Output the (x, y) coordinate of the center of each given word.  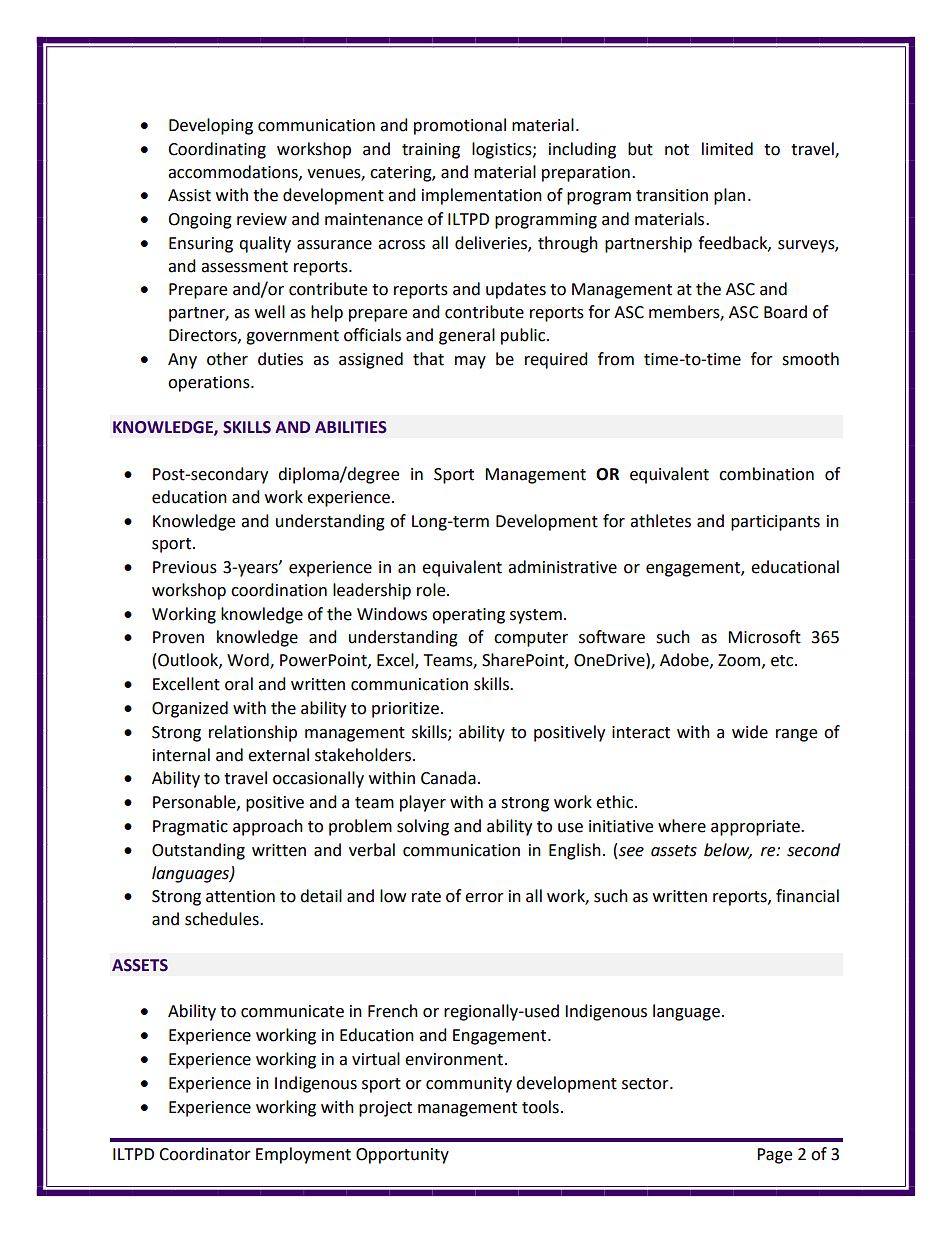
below (728, 850)
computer (531, 639)
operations (210, 384)
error (484, 898)
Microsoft (764, 637)
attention (240, 896)
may (470, 362)
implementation (482, 196)
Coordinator (205, 1154)
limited (727, 149)
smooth (810, 359)
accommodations (234, 172)
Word (249, 661)
